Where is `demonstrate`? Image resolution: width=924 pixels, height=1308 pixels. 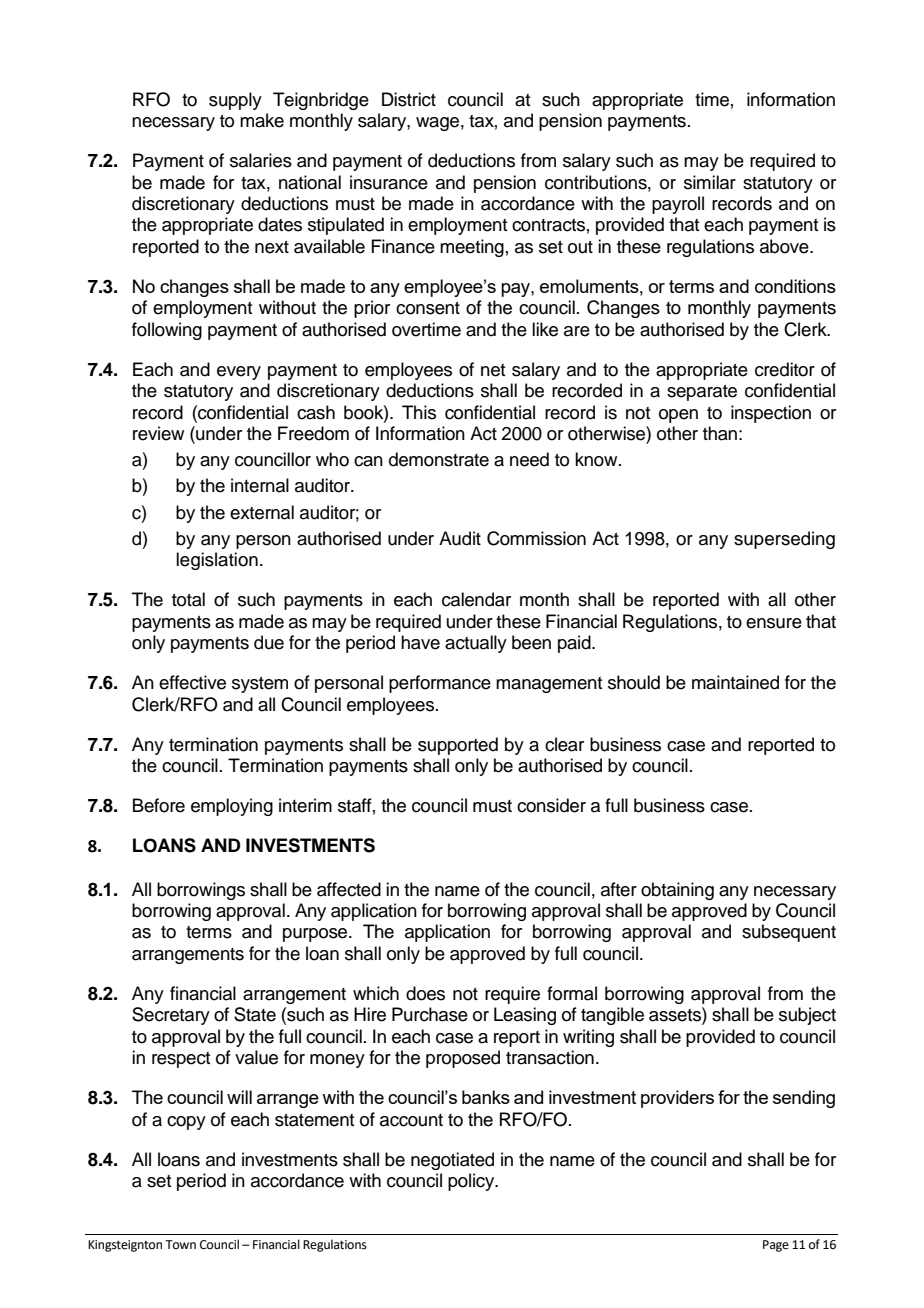 demonstrate is located at coordinates (439, 459).
